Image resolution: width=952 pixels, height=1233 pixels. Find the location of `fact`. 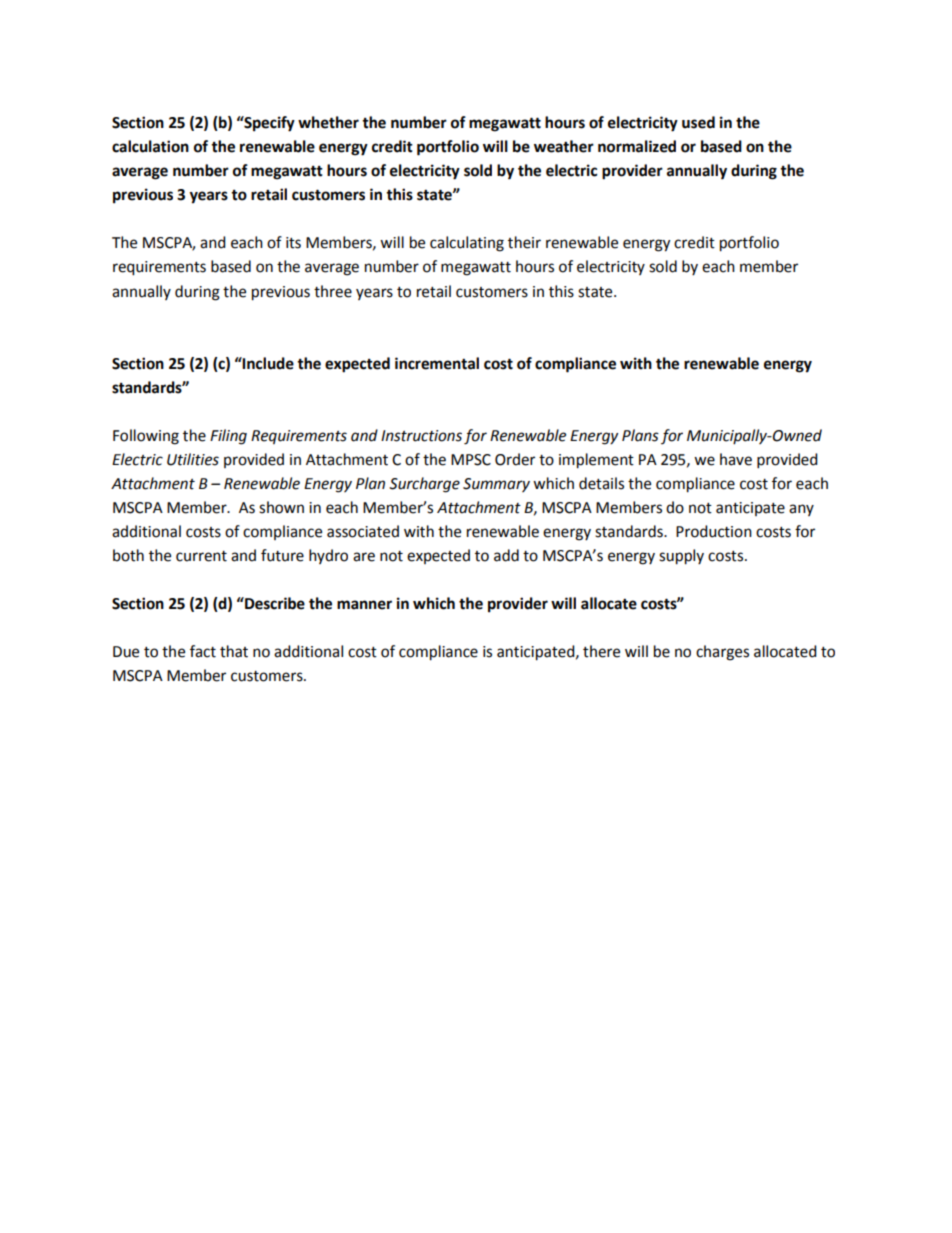

fact is located at coordinates (203, 651).
